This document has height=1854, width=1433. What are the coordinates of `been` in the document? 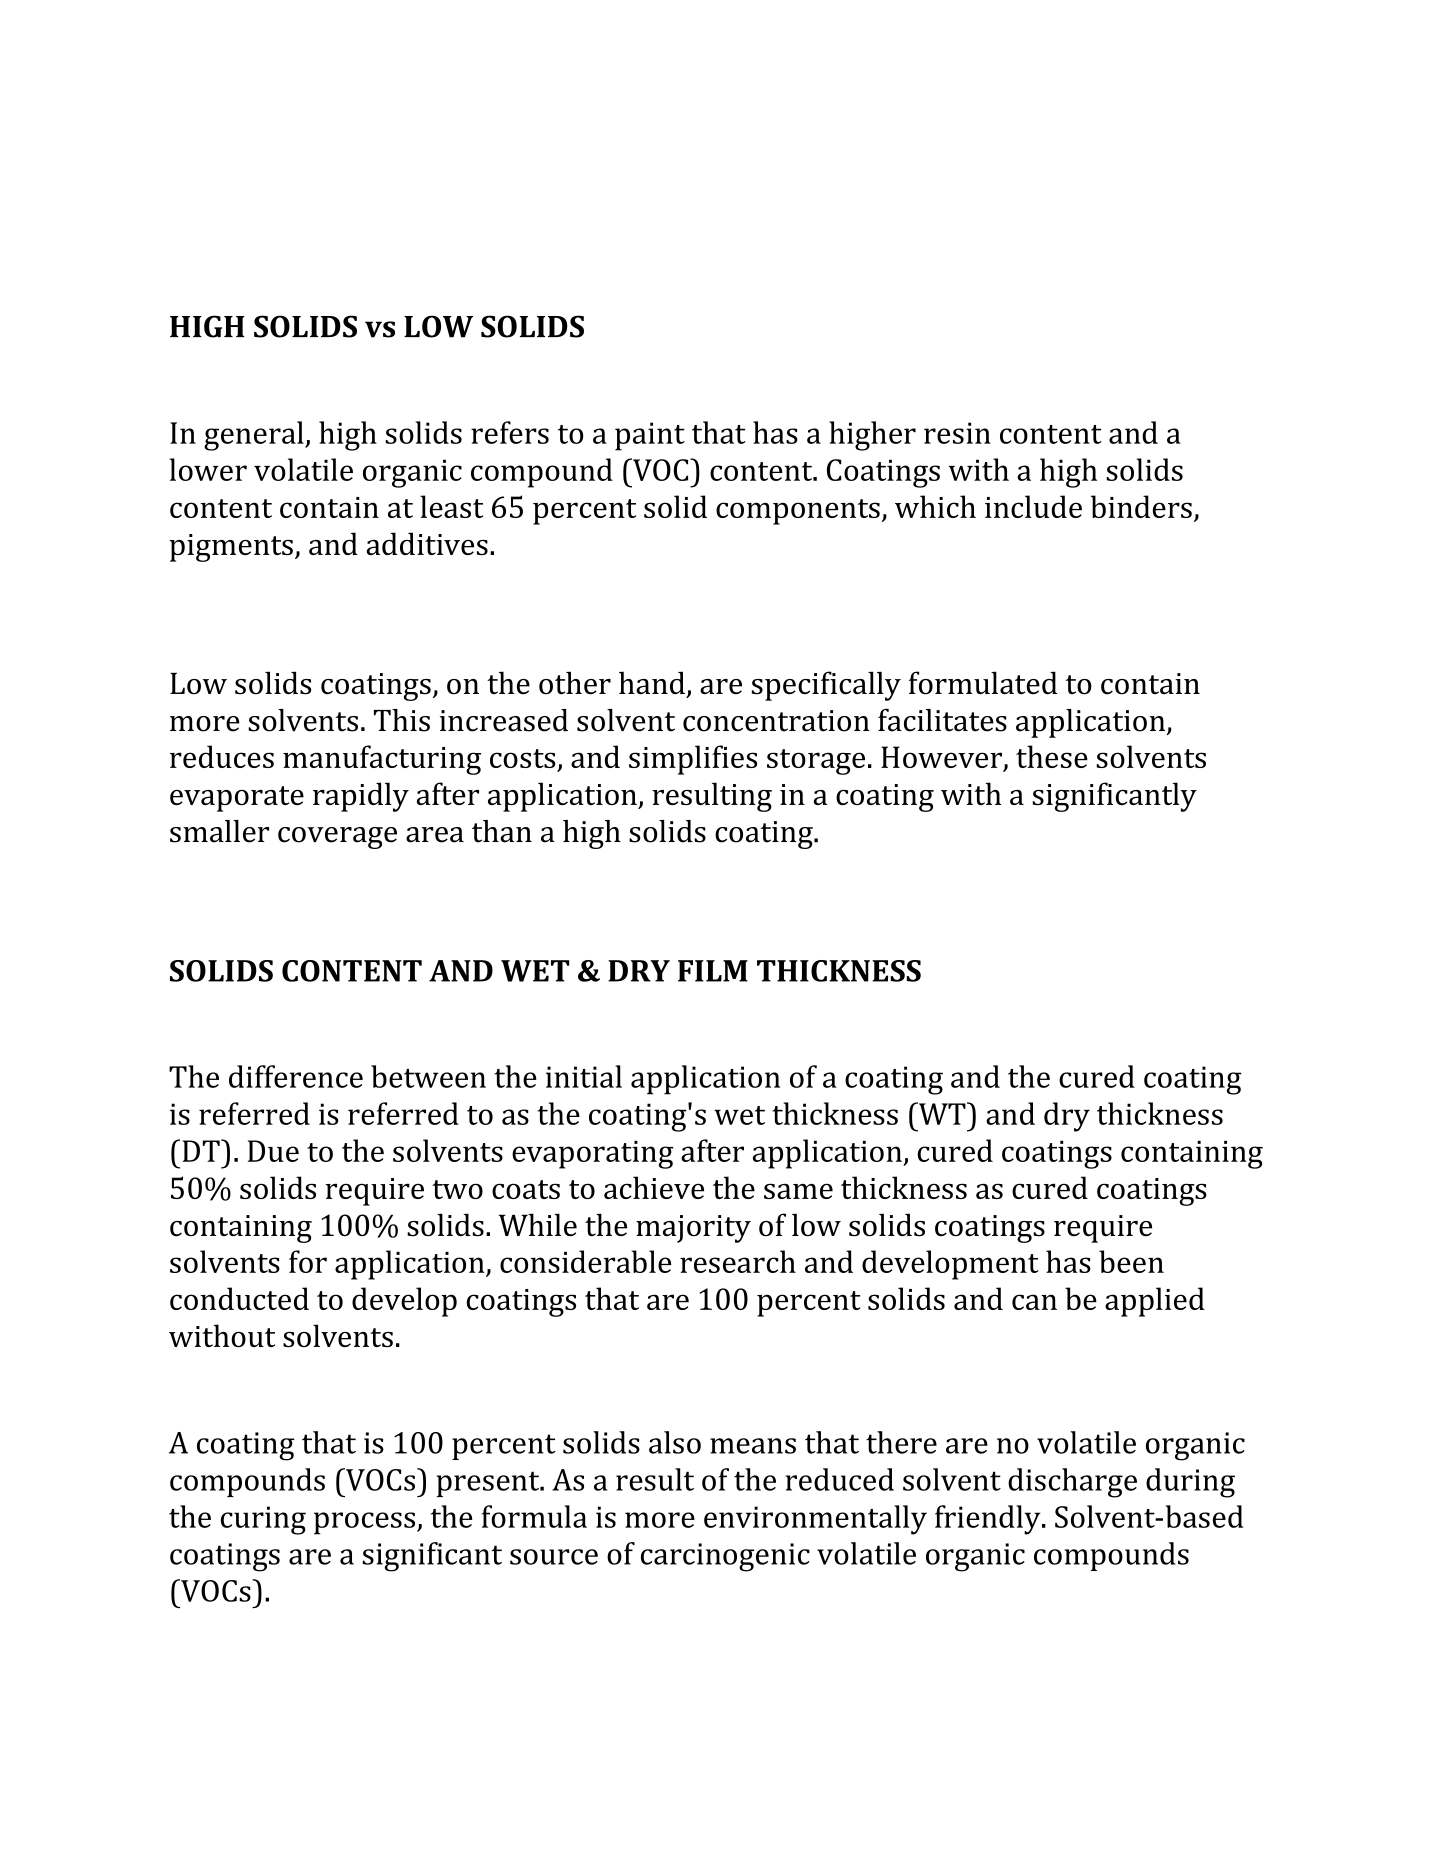 It's located at (1131, 1261).
